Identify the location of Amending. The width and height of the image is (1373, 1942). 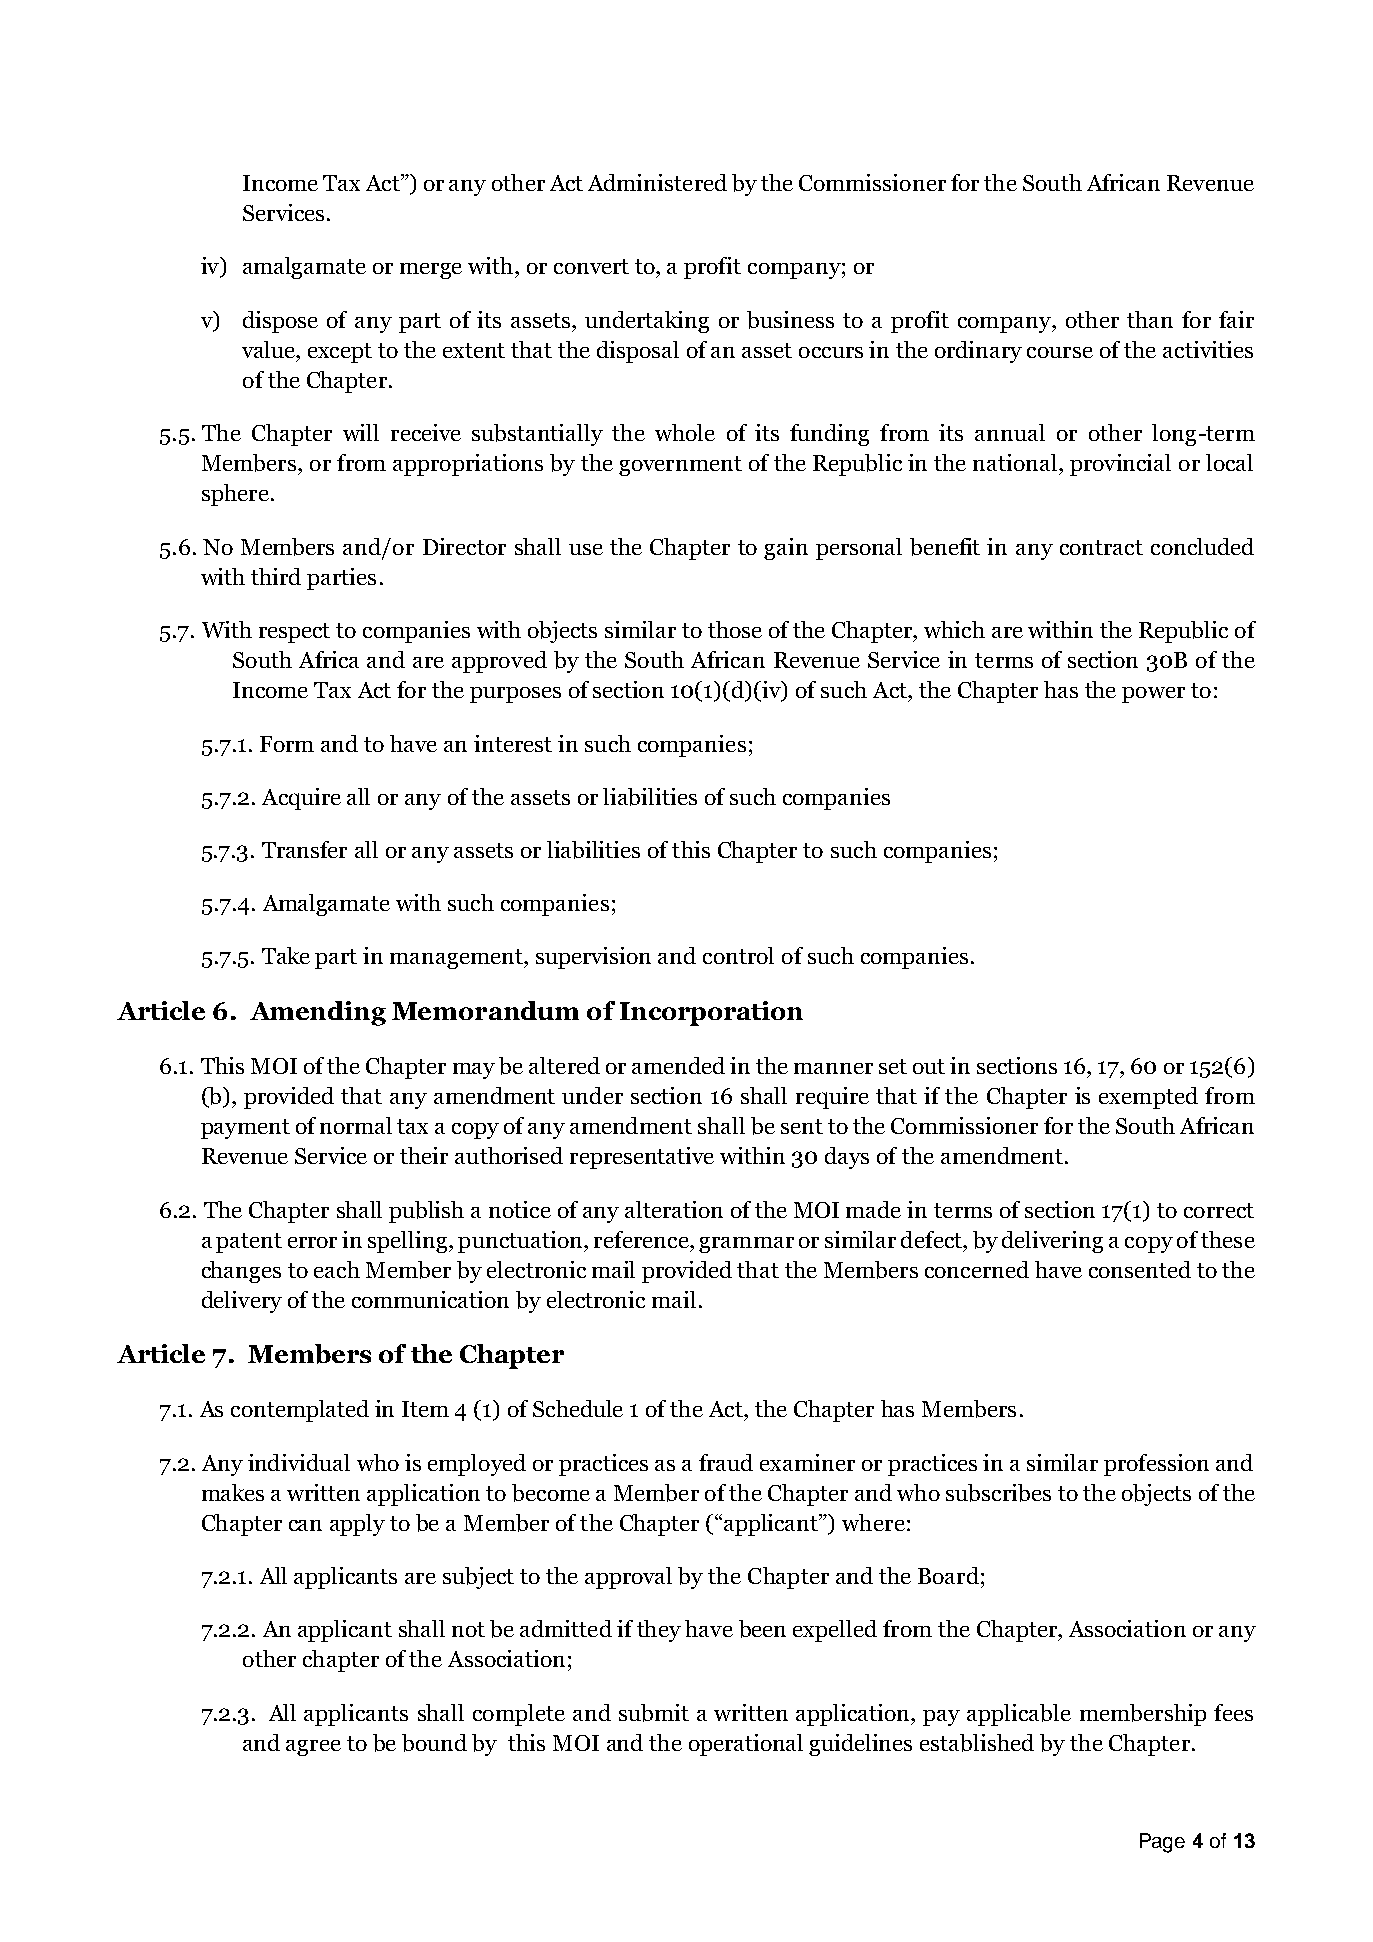
(318, 1013).
